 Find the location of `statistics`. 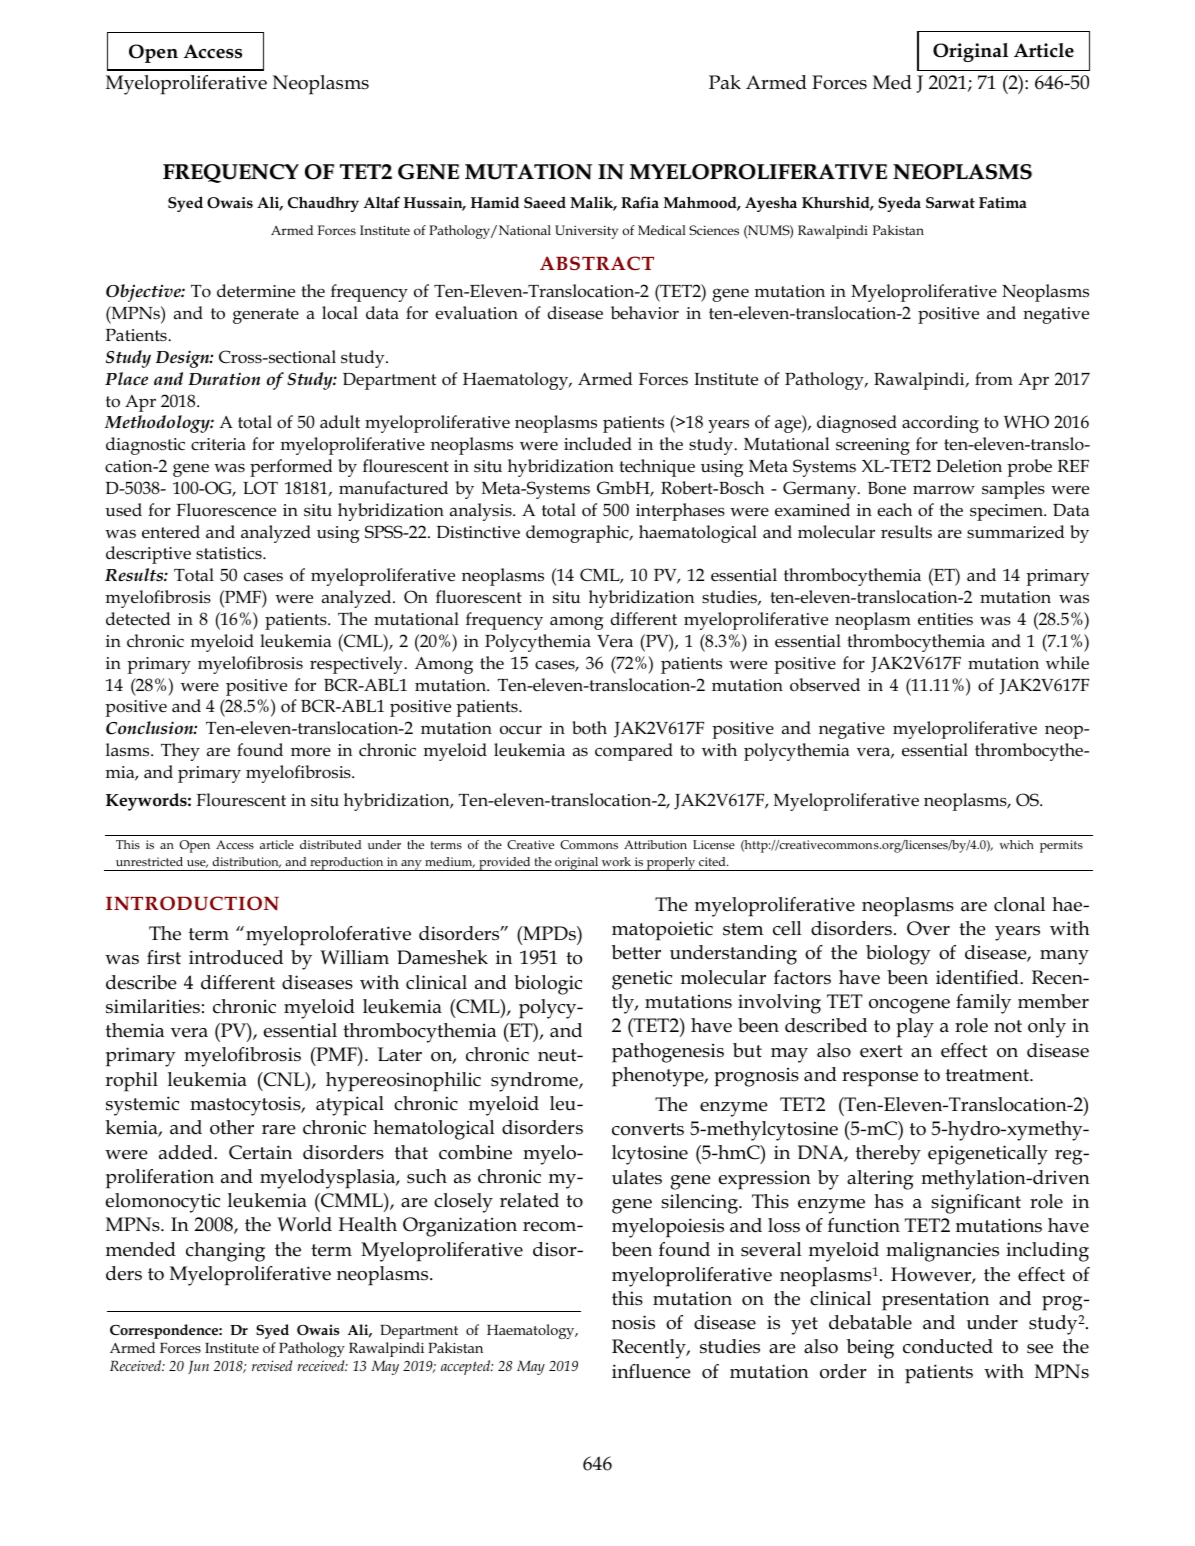

statistics is located at coordinates (230, 553).
